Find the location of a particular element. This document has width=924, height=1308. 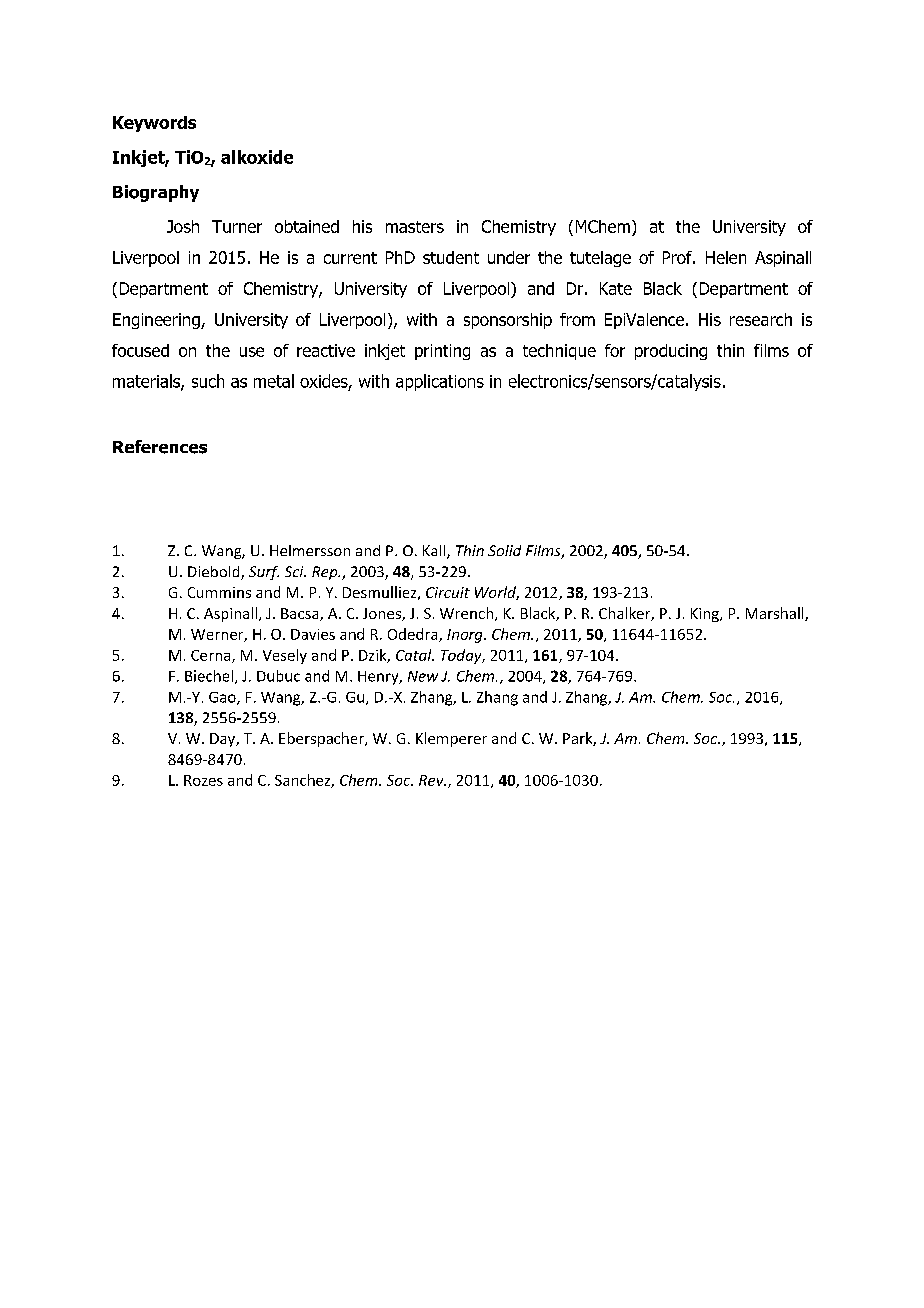

Rev is located at coordinates (432, 780).
